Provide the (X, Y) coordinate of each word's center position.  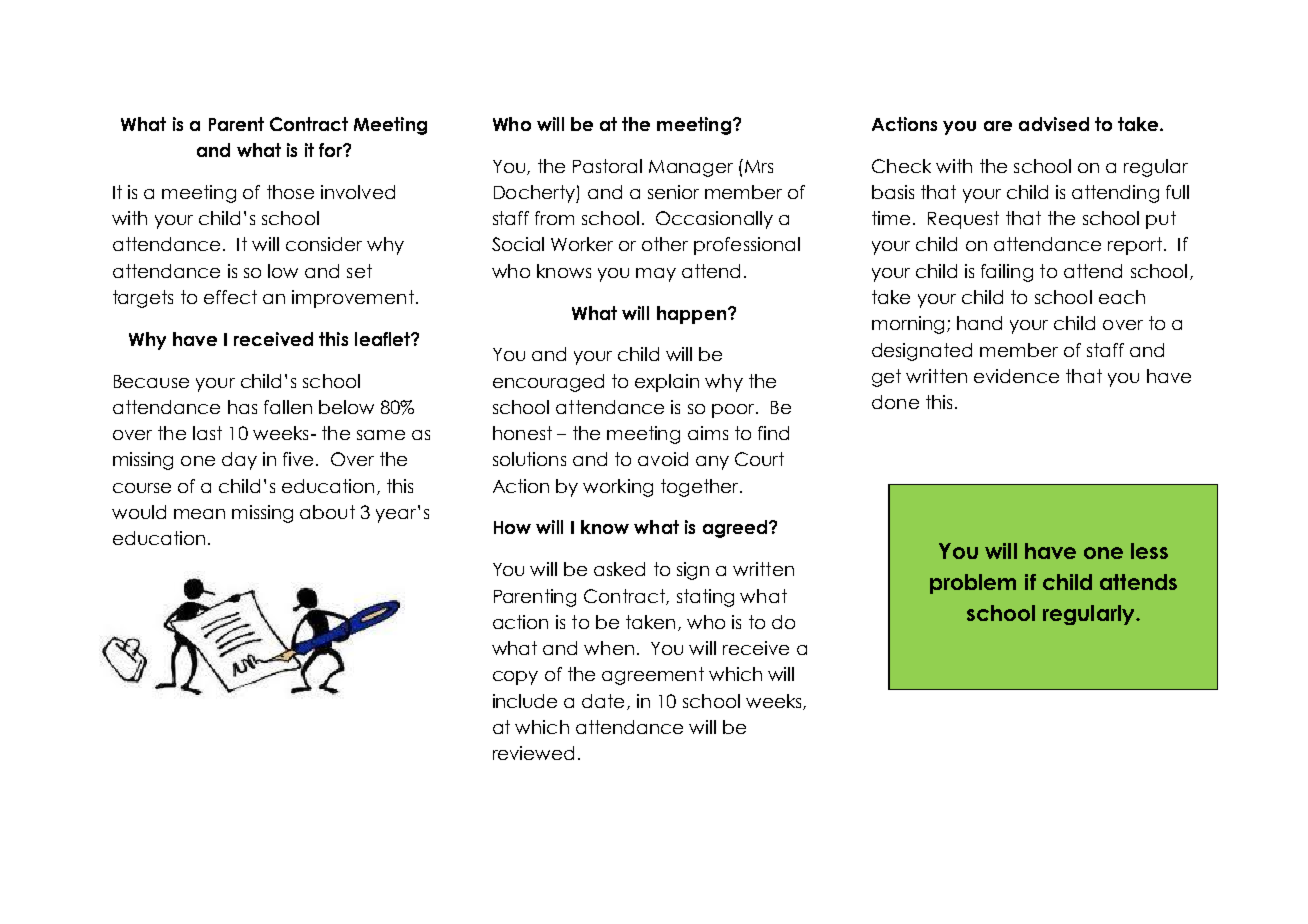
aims (708, 433)
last (207, 433)
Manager (691, 168)
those (290, 192)
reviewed (533, 753)
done (895, 402)
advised (1054, 124)
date (603, 701)
